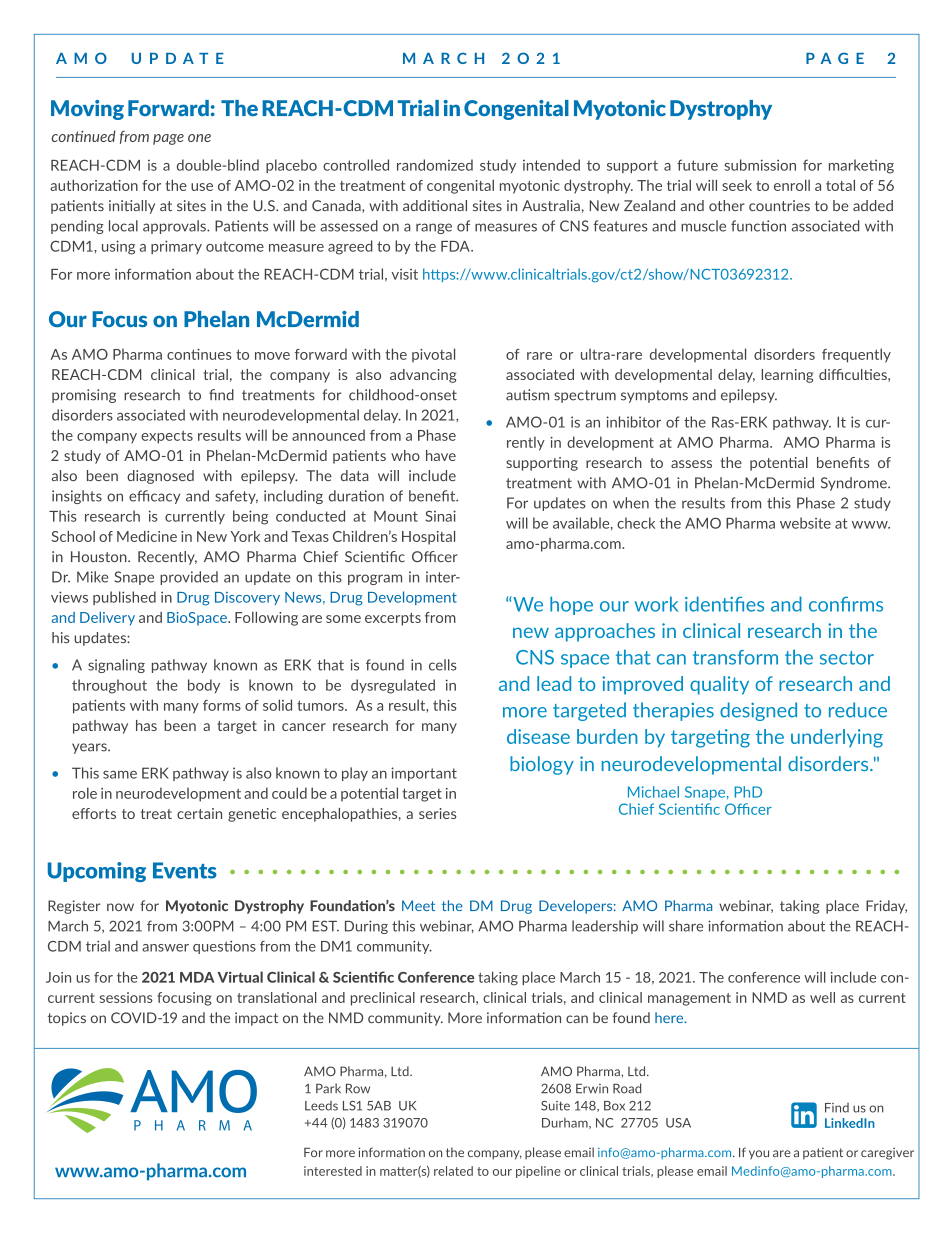 The width and height of the image is (952, 1233). I want to click on related, so click(453, 1171).
